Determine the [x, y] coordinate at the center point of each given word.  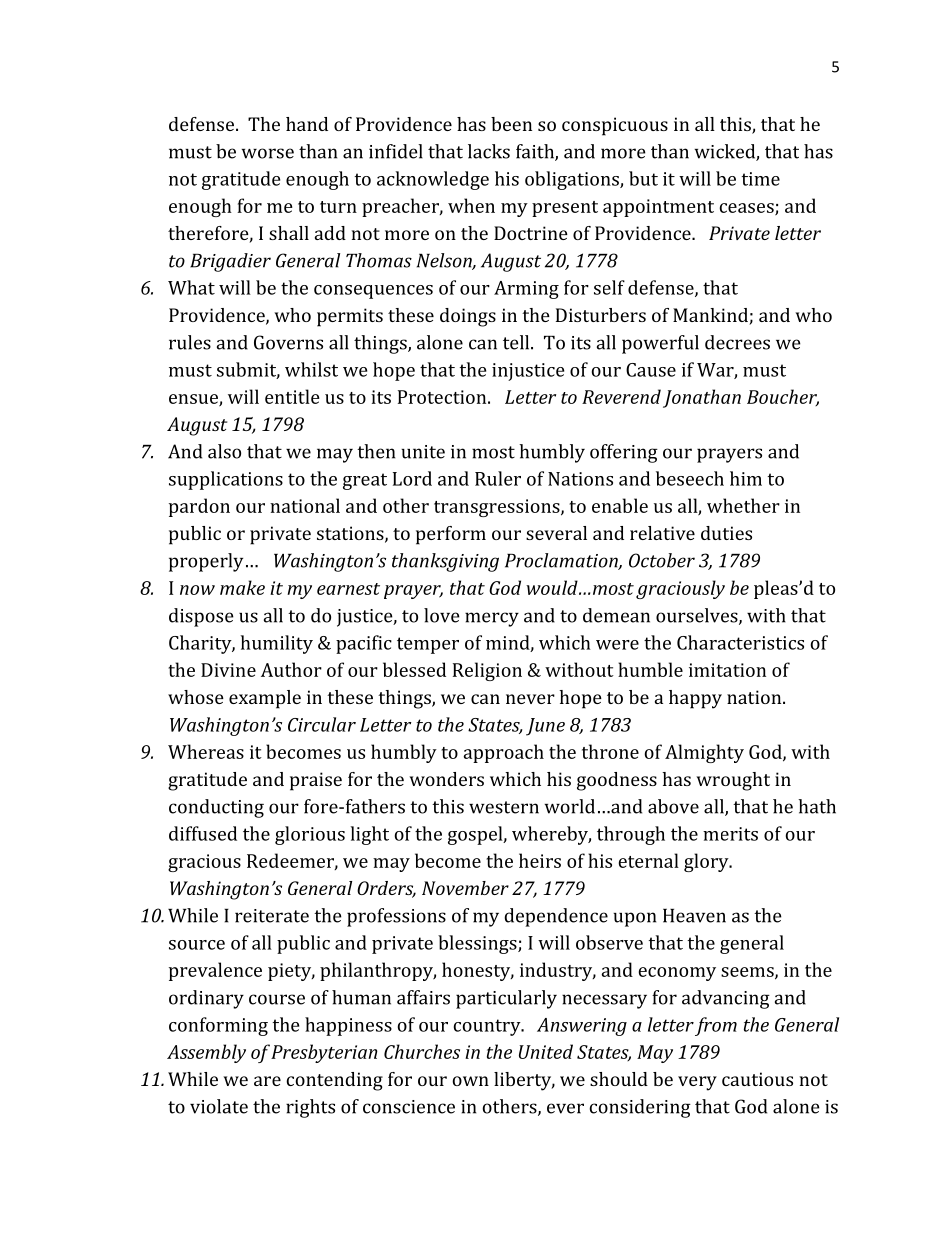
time [761, 179]
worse [267, 153]
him [746, 478]
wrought [733, 781]
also [224, 451]
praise [316, 781]
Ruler [498, 478]
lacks [489, 151]
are [267, 1081]
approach [504, 753]
